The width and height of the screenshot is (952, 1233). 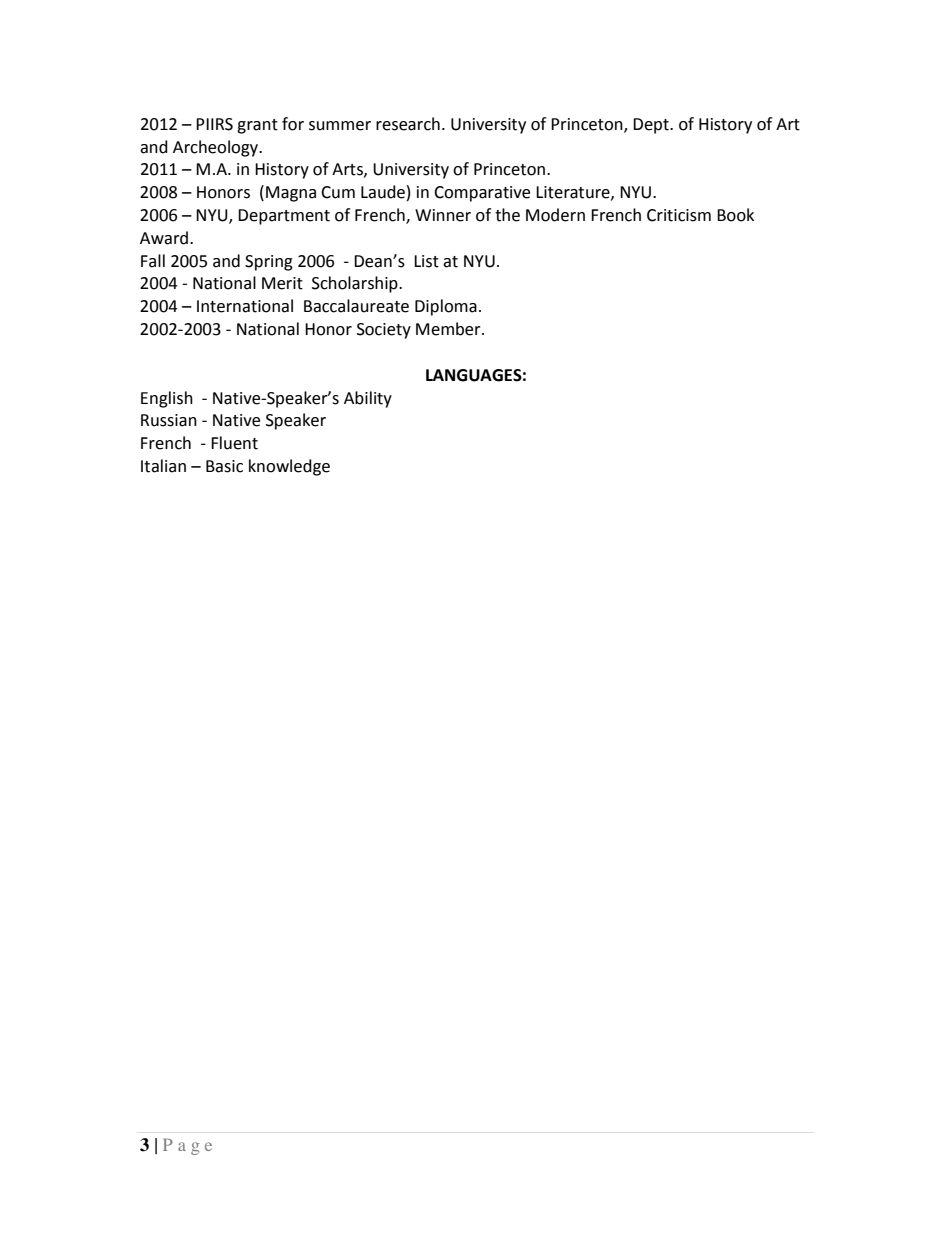 I want to click on Basic, so click(x=224, y=466).
